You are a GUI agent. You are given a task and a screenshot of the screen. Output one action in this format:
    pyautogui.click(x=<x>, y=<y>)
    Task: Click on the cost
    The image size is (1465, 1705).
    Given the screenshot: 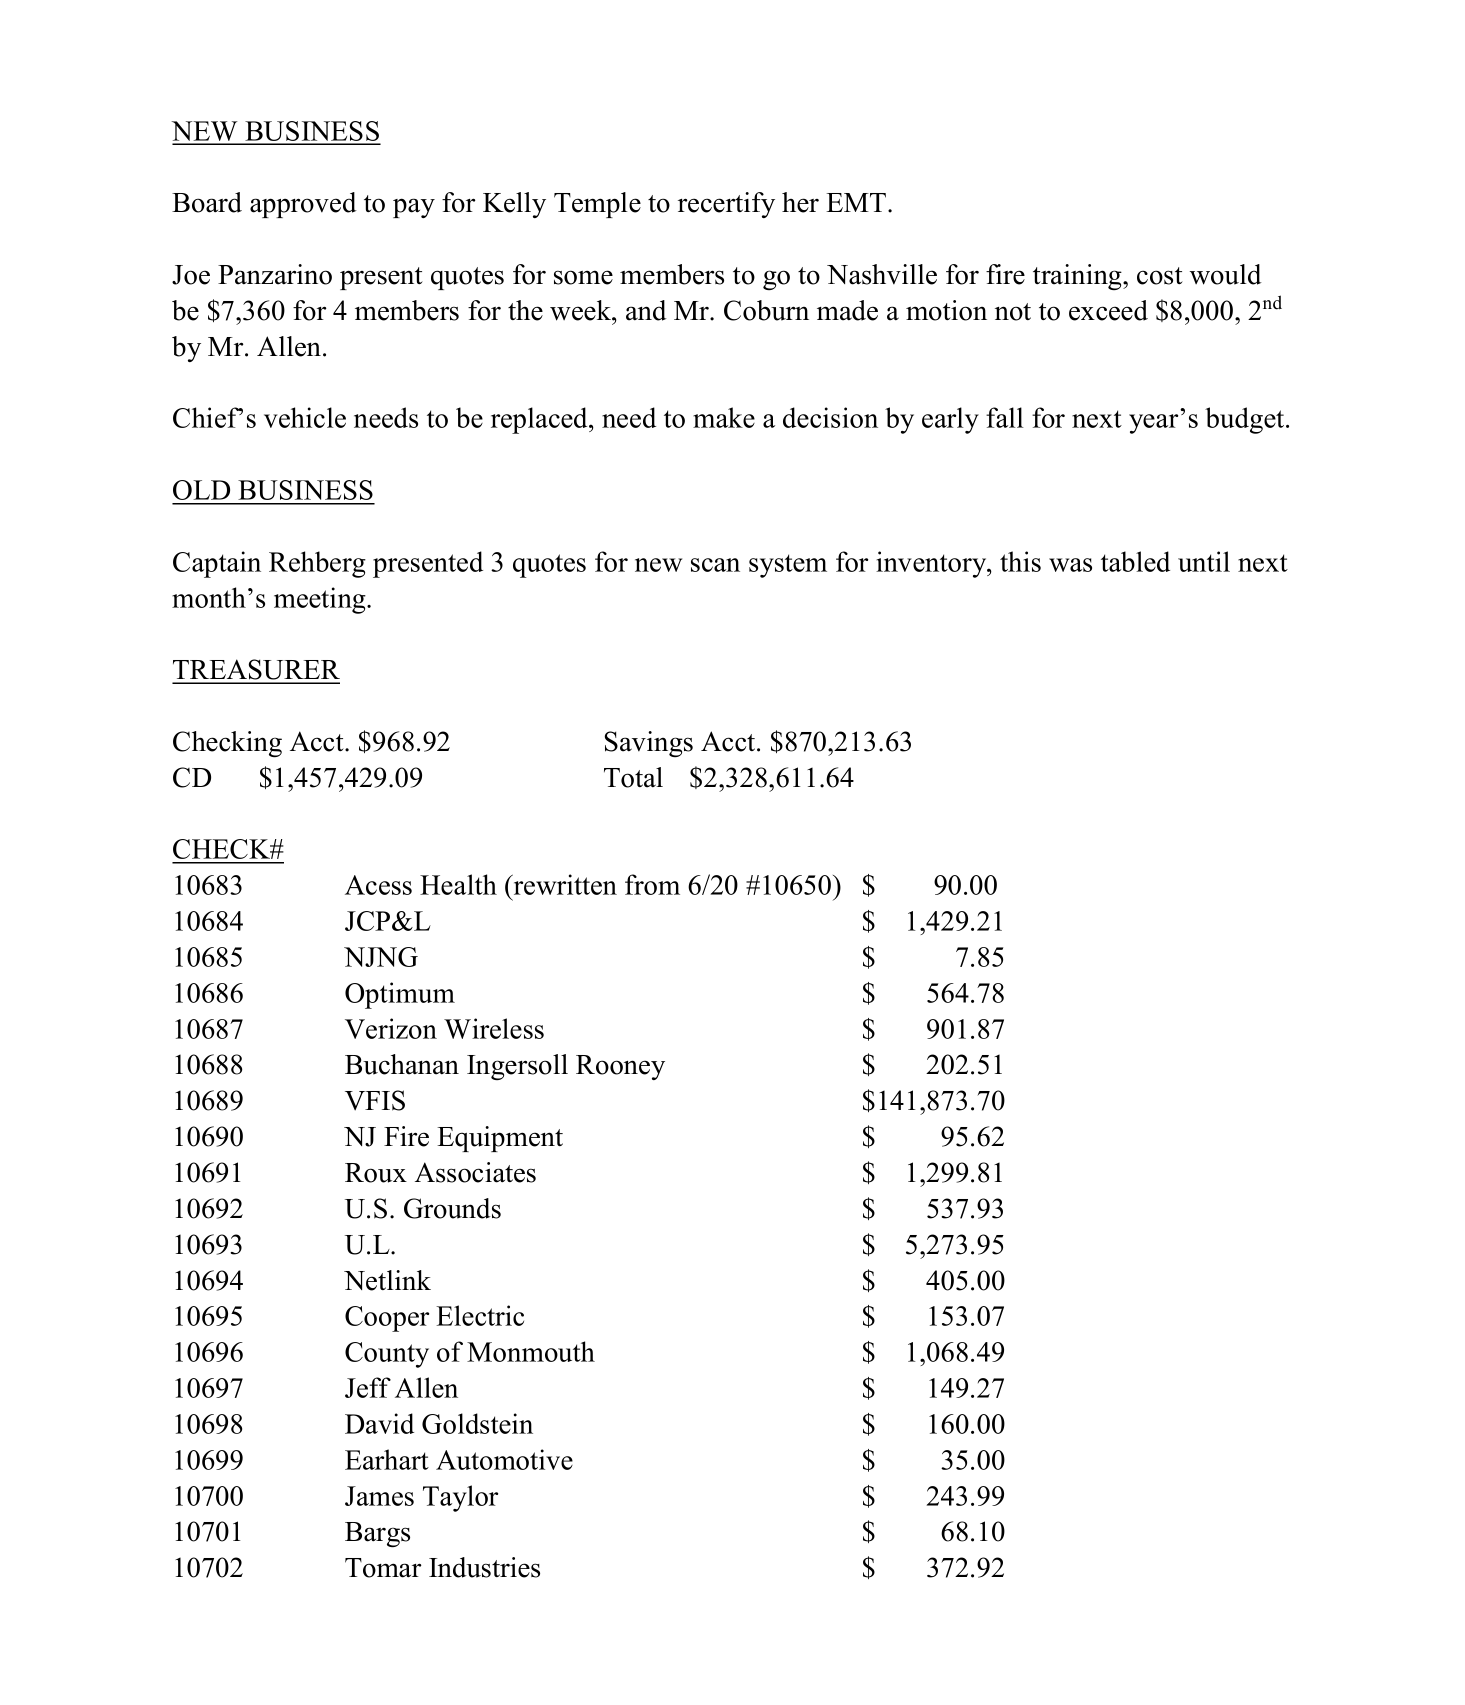 What is the action you would take?
    pyautogui.click(x=1160, y=276)
